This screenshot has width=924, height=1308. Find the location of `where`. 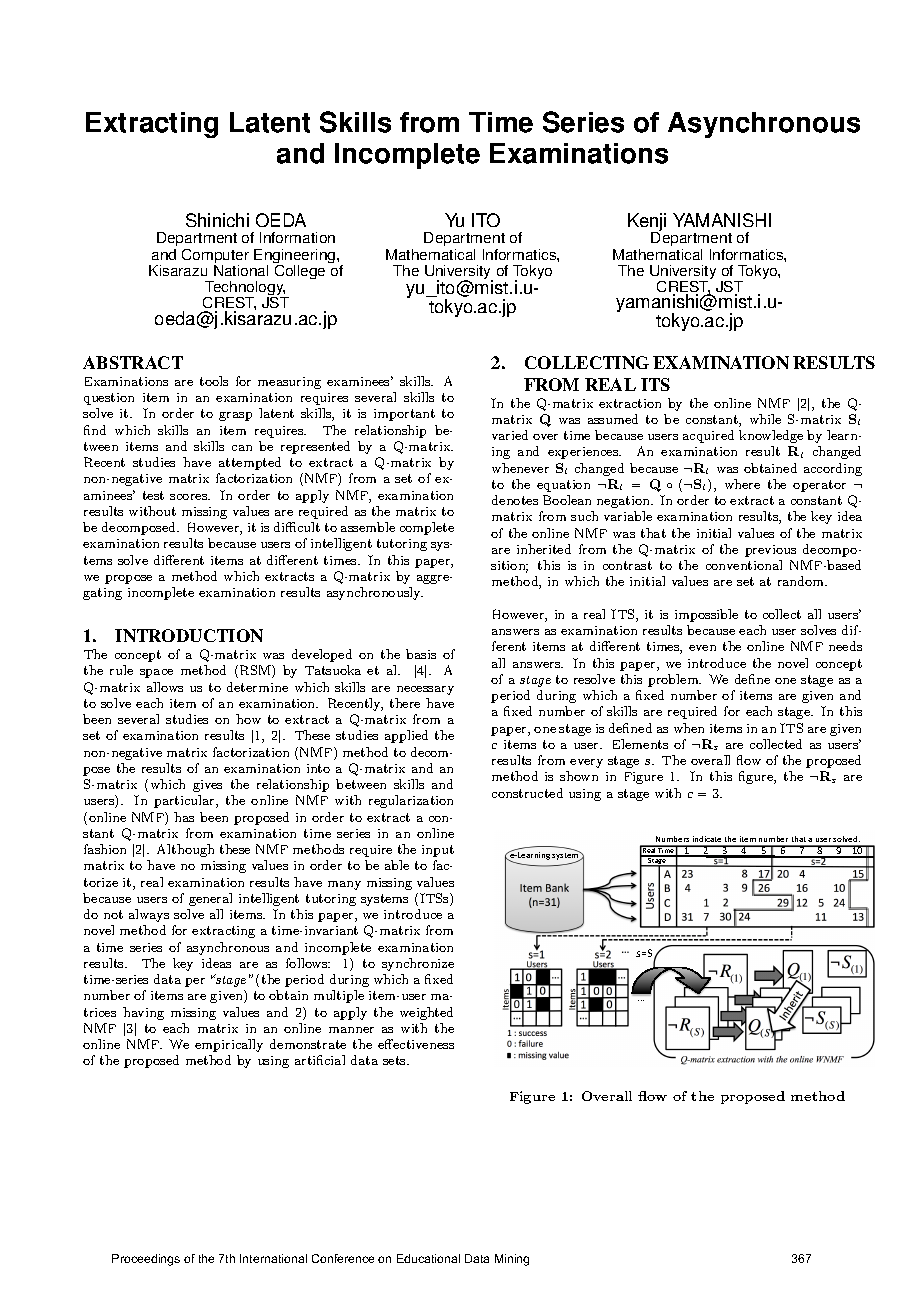

where is located at coordinates (742, 484).
